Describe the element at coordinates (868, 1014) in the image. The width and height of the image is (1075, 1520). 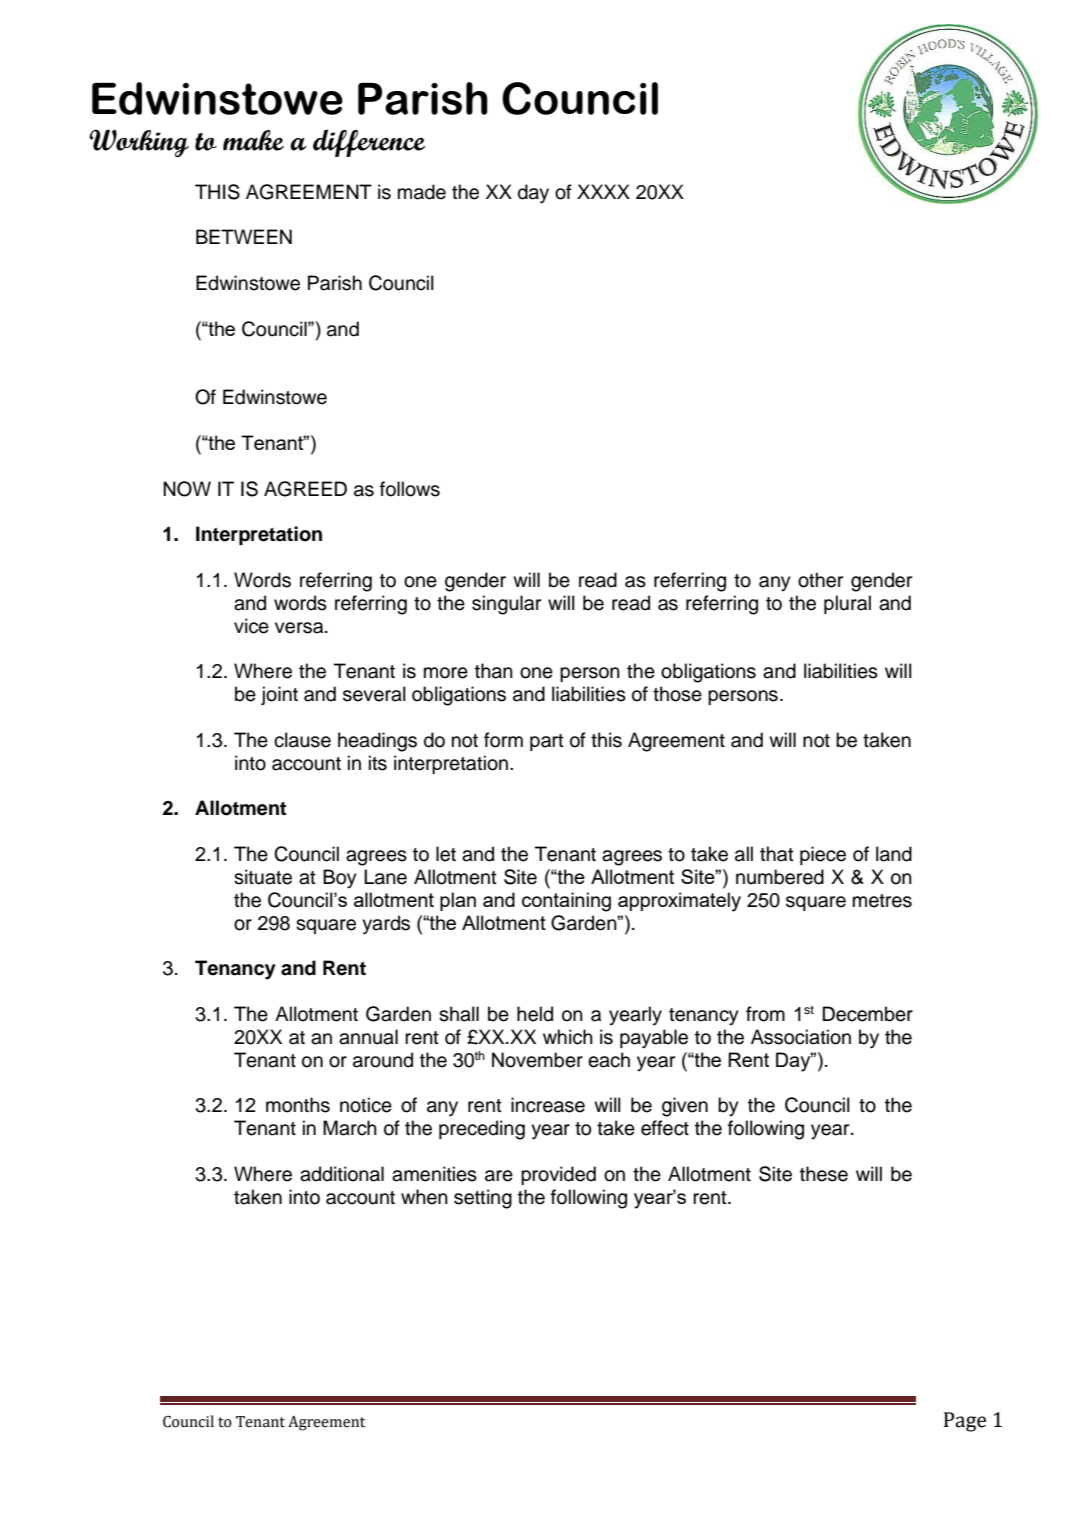
I see `December` at that location.
